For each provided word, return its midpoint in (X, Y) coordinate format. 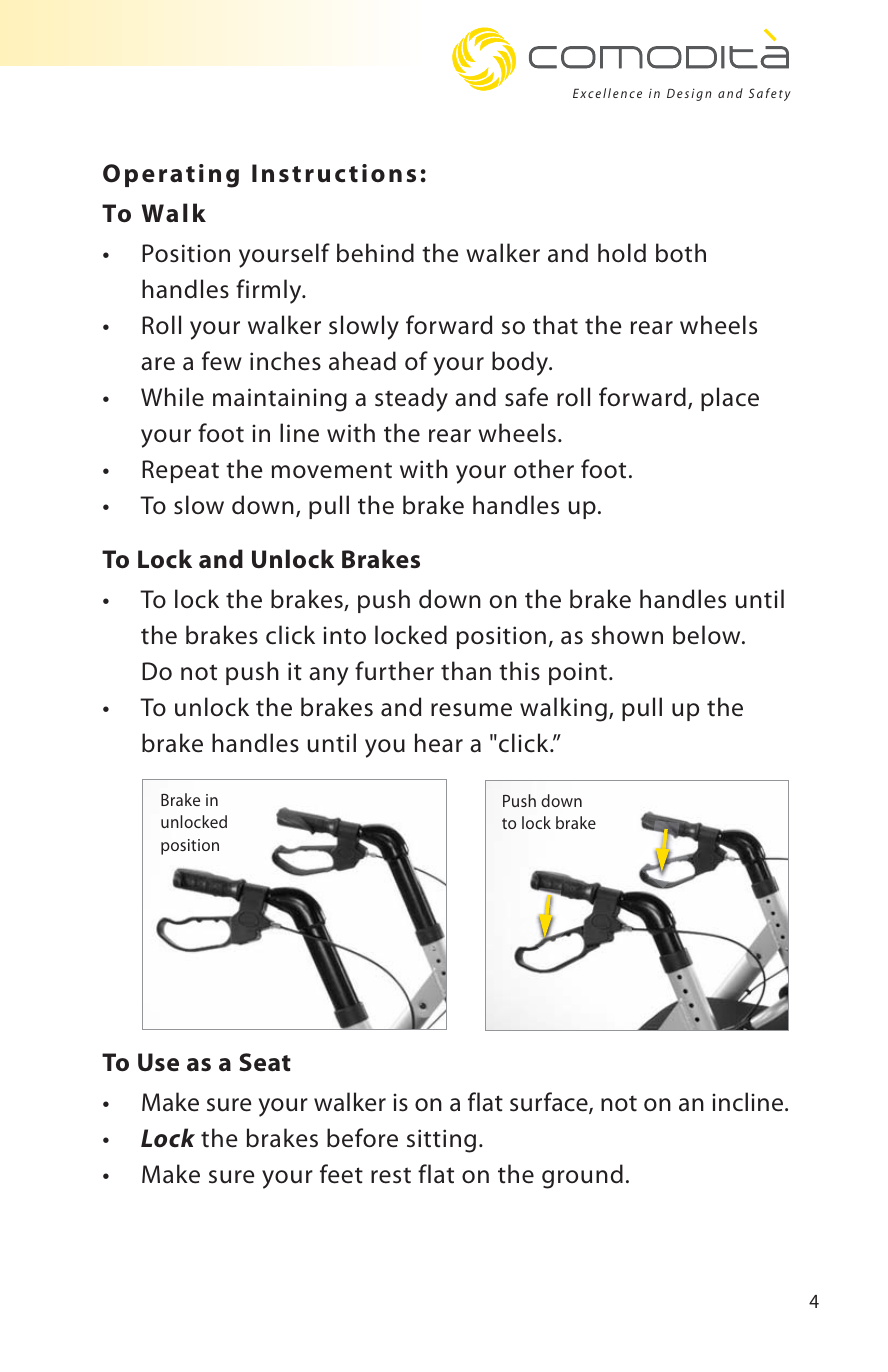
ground (582, 1176)
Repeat (180, 471)
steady (411, 399)
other (544, 469)
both (681, 253)
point (578, 673)
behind (375, 253)
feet (341, 1174)
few (222, 361)
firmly (270, 291)
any (328, 676)
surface (550, 1103)
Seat (265, 1062)
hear (439, 743)
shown (627, 635)
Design (689, 94)
